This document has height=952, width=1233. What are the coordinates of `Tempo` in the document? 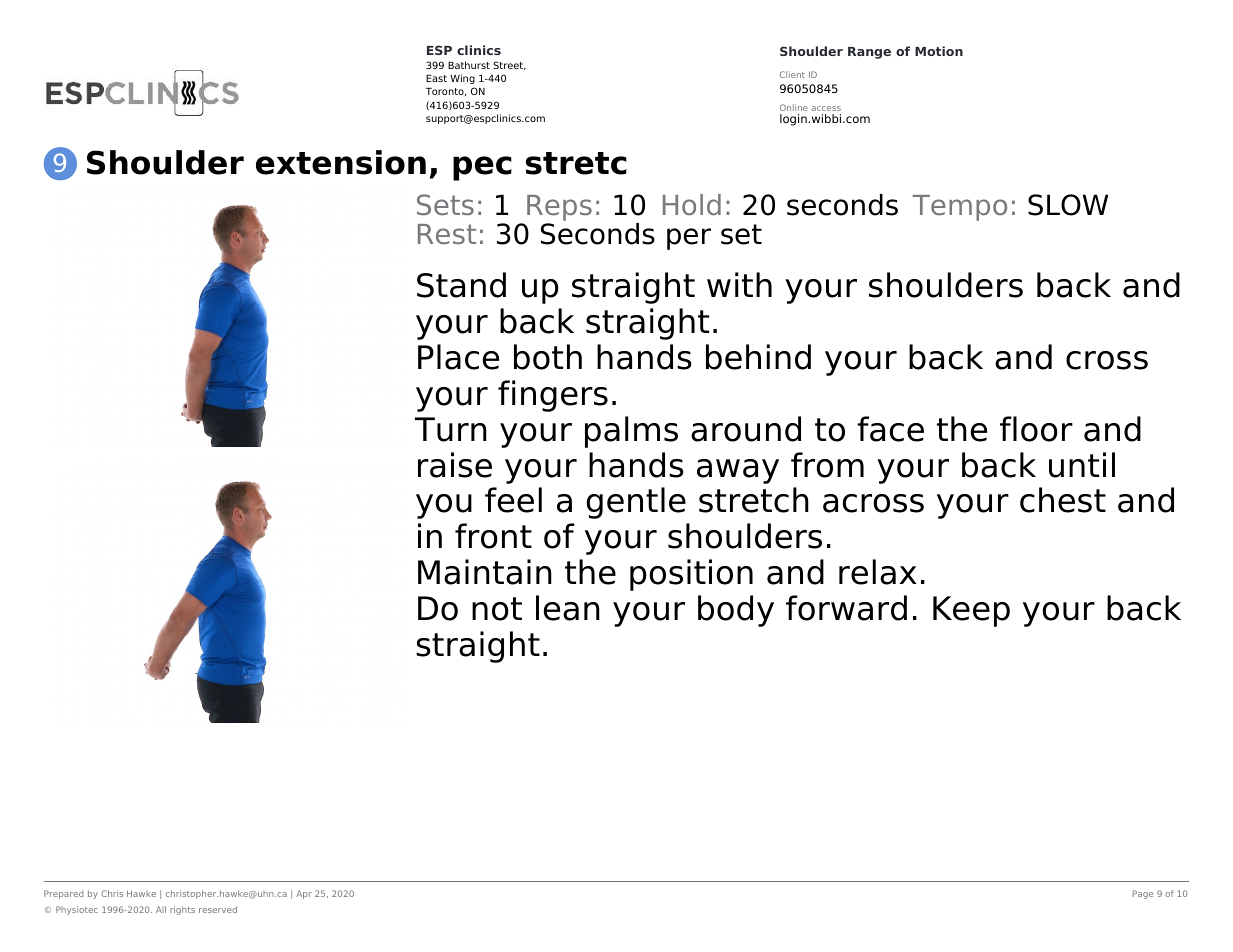 It's located at (960, 208).
